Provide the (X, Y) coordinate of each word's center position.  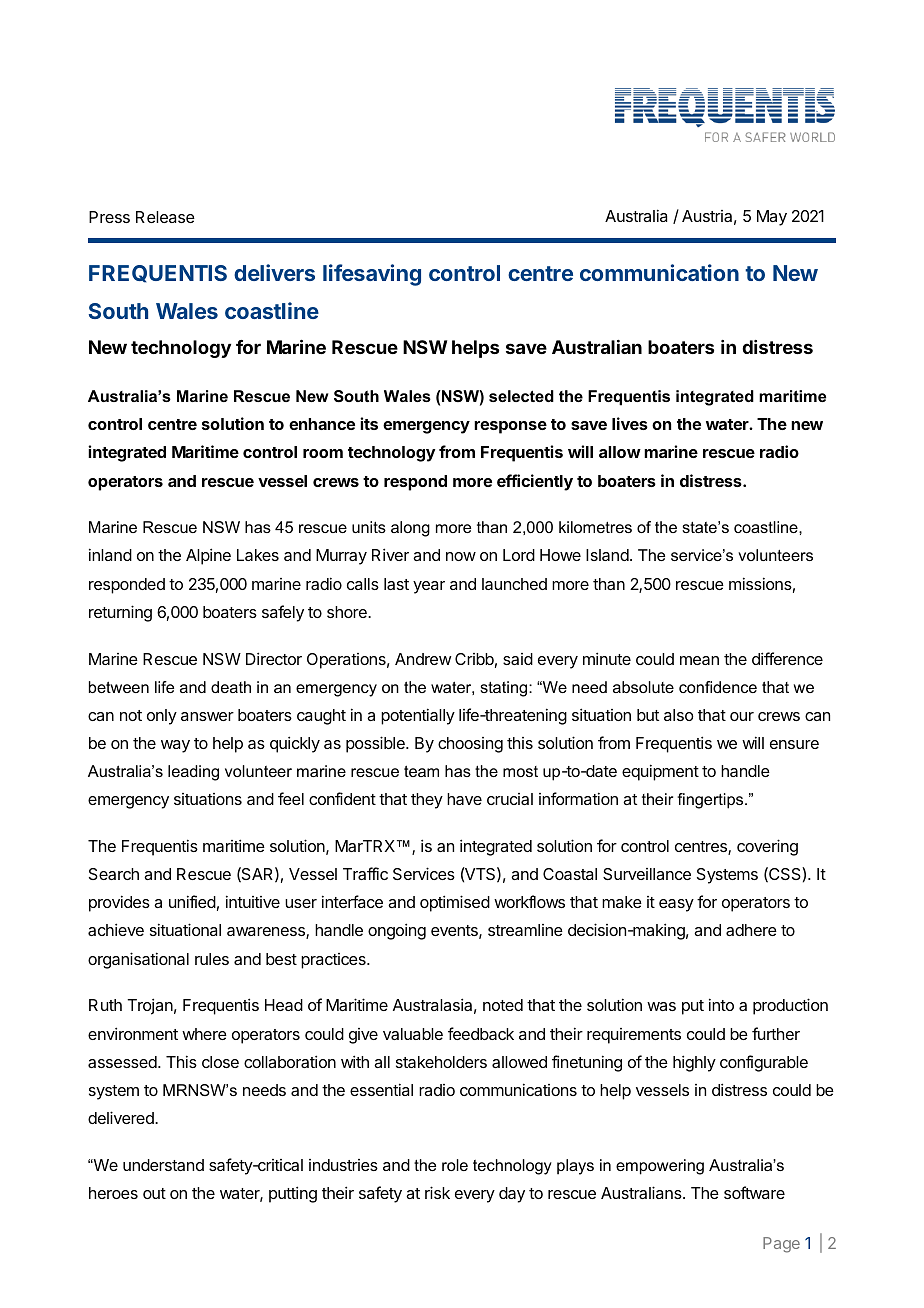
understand (163, 1165)
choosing (470, 745)
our (742, 716)
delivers (274, 272)
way (175, 746)
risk (437, 1192)
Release (165, 217)
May (772, 218)
